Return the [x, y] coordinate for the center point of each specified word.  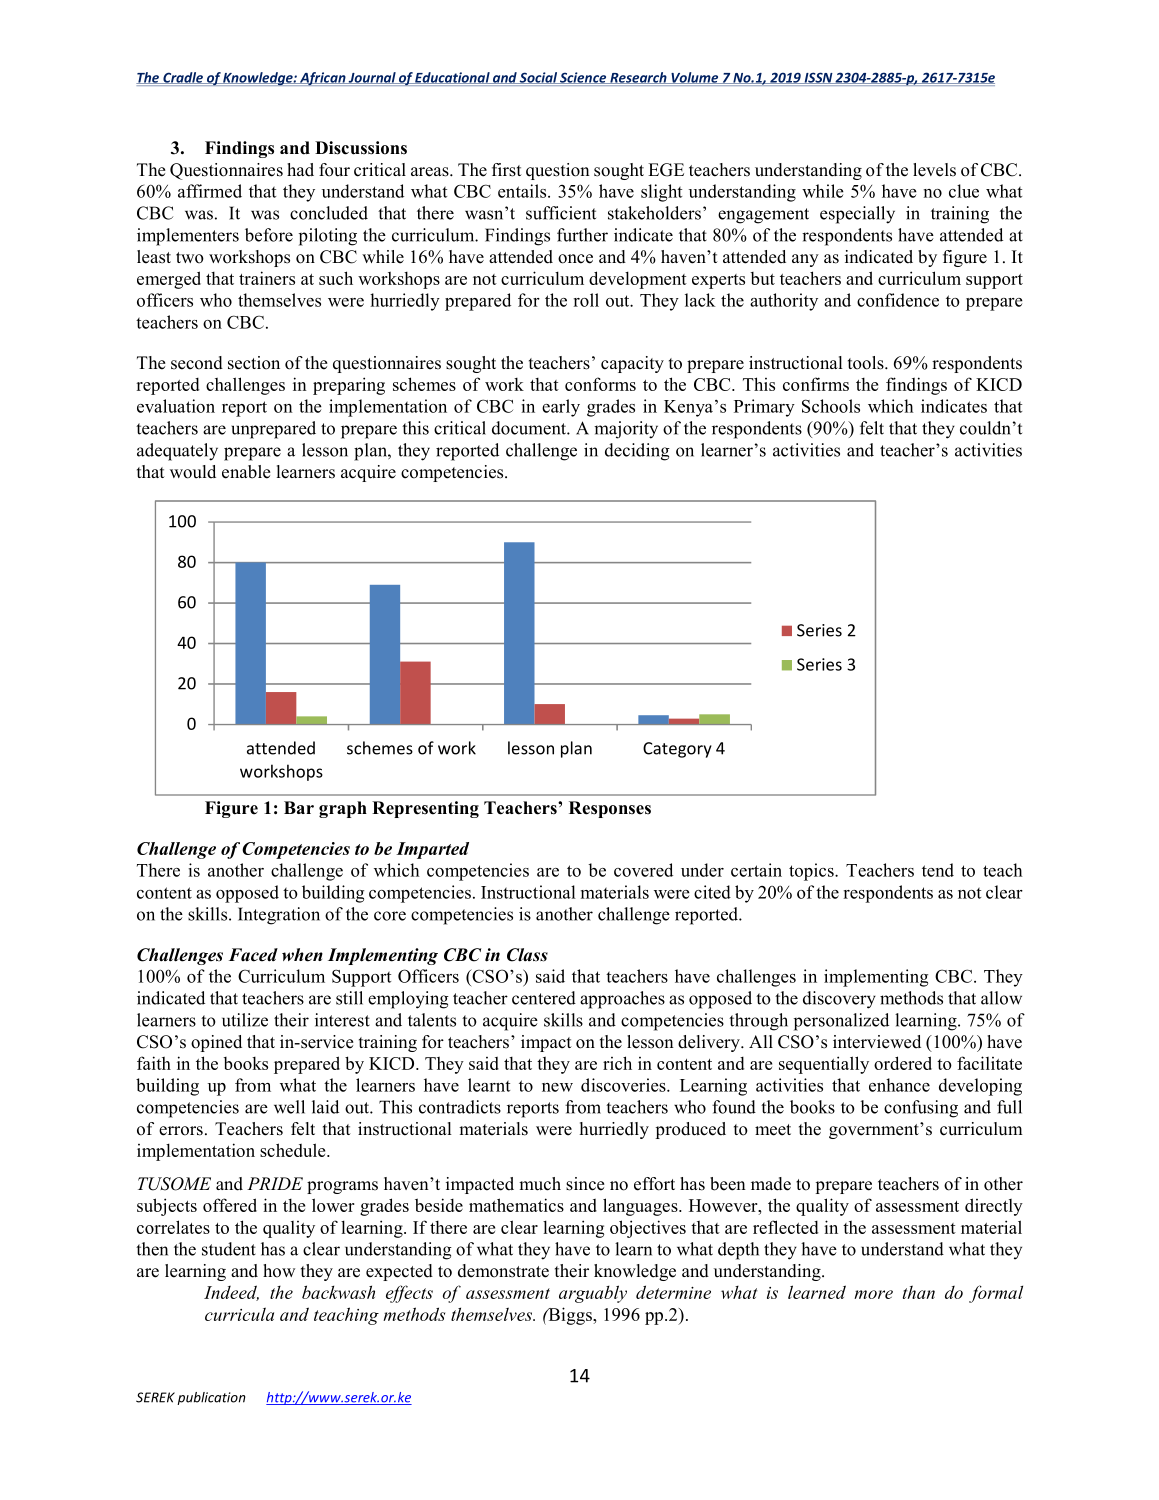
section [254, 363]
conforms [600, 384]
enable [246, 472]
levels [934, 170]
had [300, 170]
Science [583, 78]
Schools [831, 406]
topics [812, 872]
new [557, 1087]
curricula [239, 1314]
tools [867, 363]
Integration [279, 916]
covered [643, 870]
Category [677, 750]
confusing [921, 1109]
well [289, 1107]
